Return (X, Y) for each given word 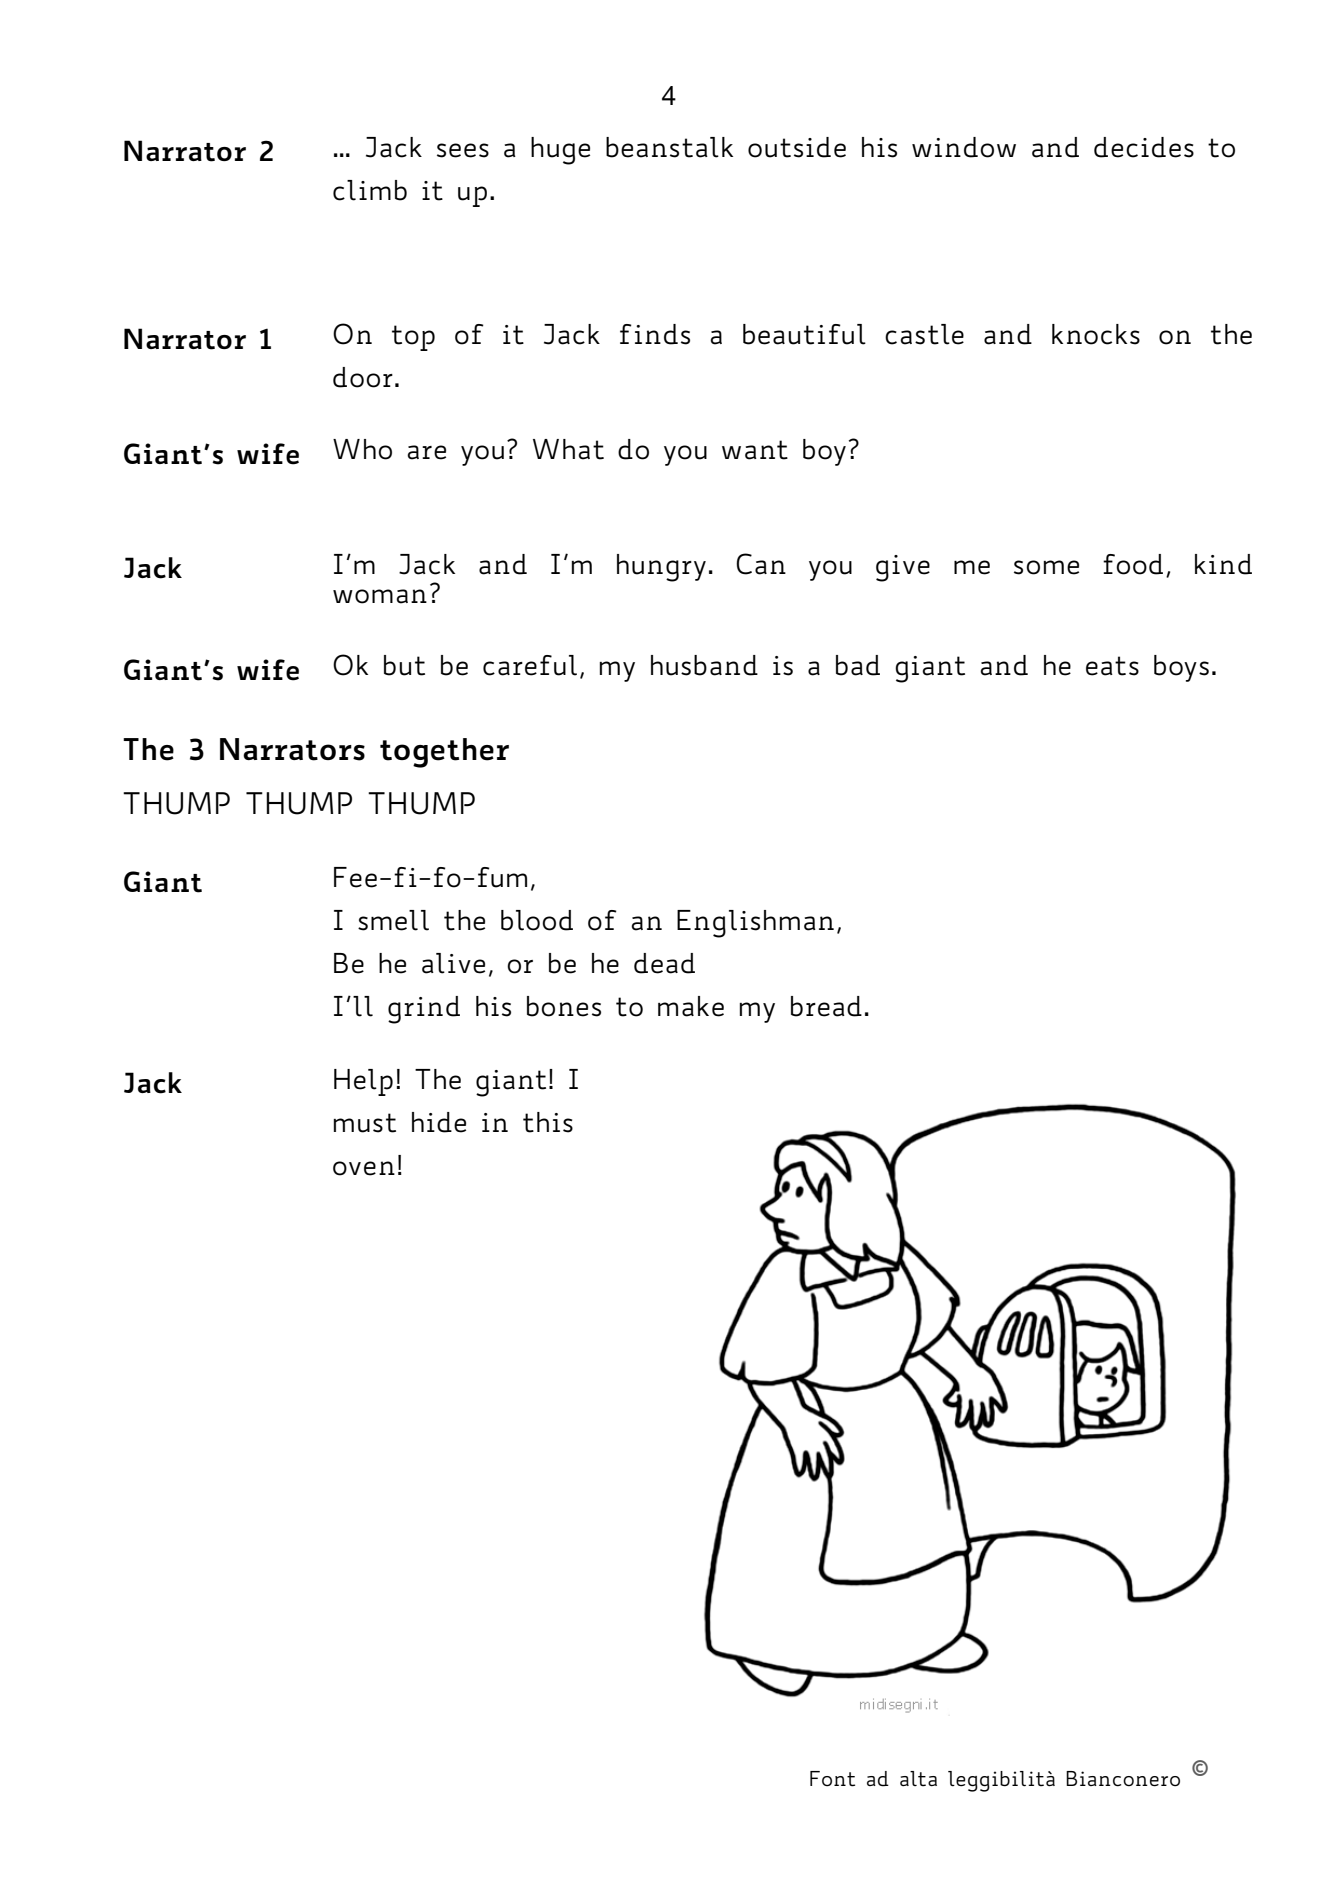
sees (463, 150)
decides (1144, 147)
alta (918, 1778)
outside (797, 147)
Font (832, 1779)
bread (826, 1006)
